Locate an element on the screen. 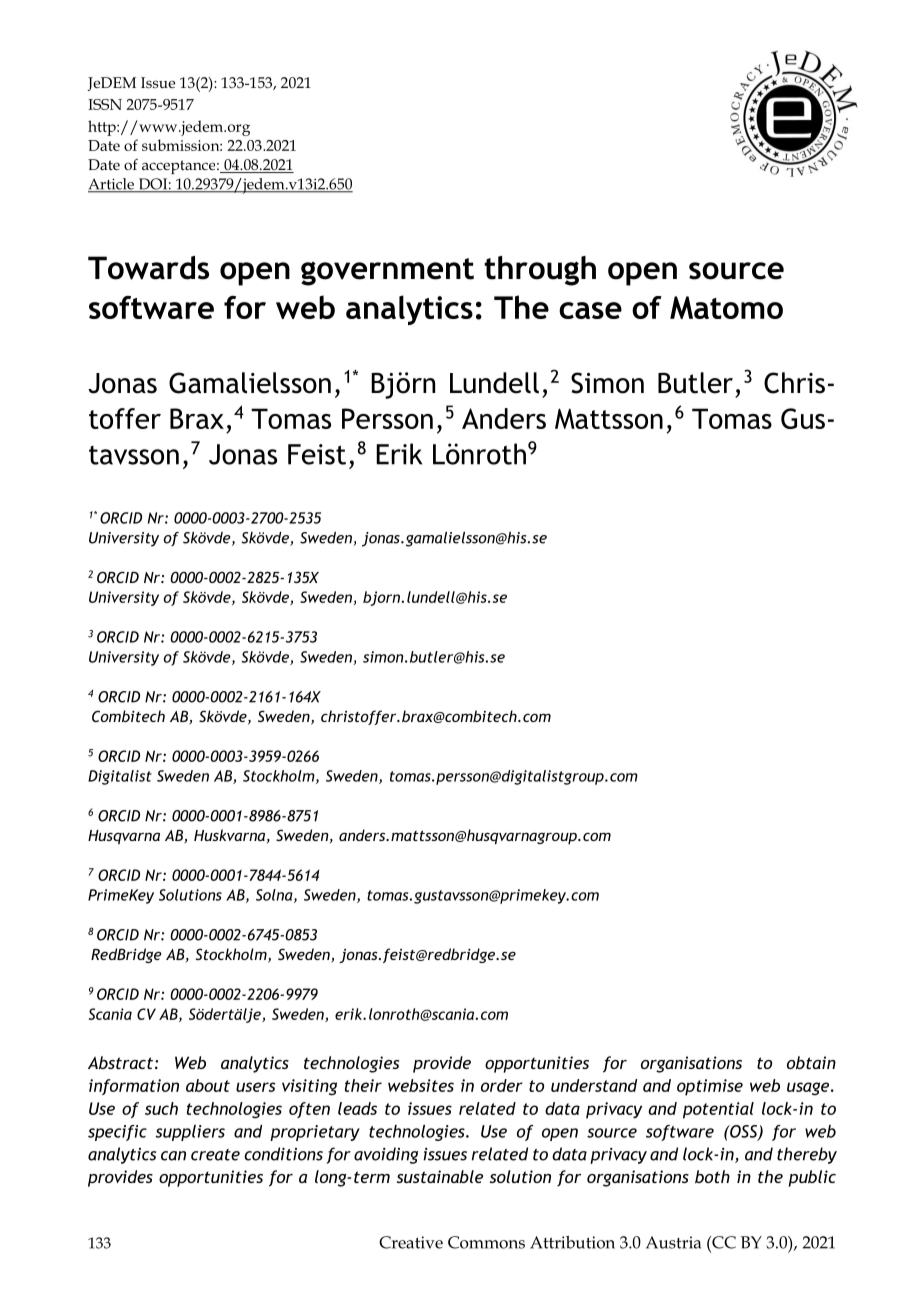  websites is located at coordinates (421, 1085).
